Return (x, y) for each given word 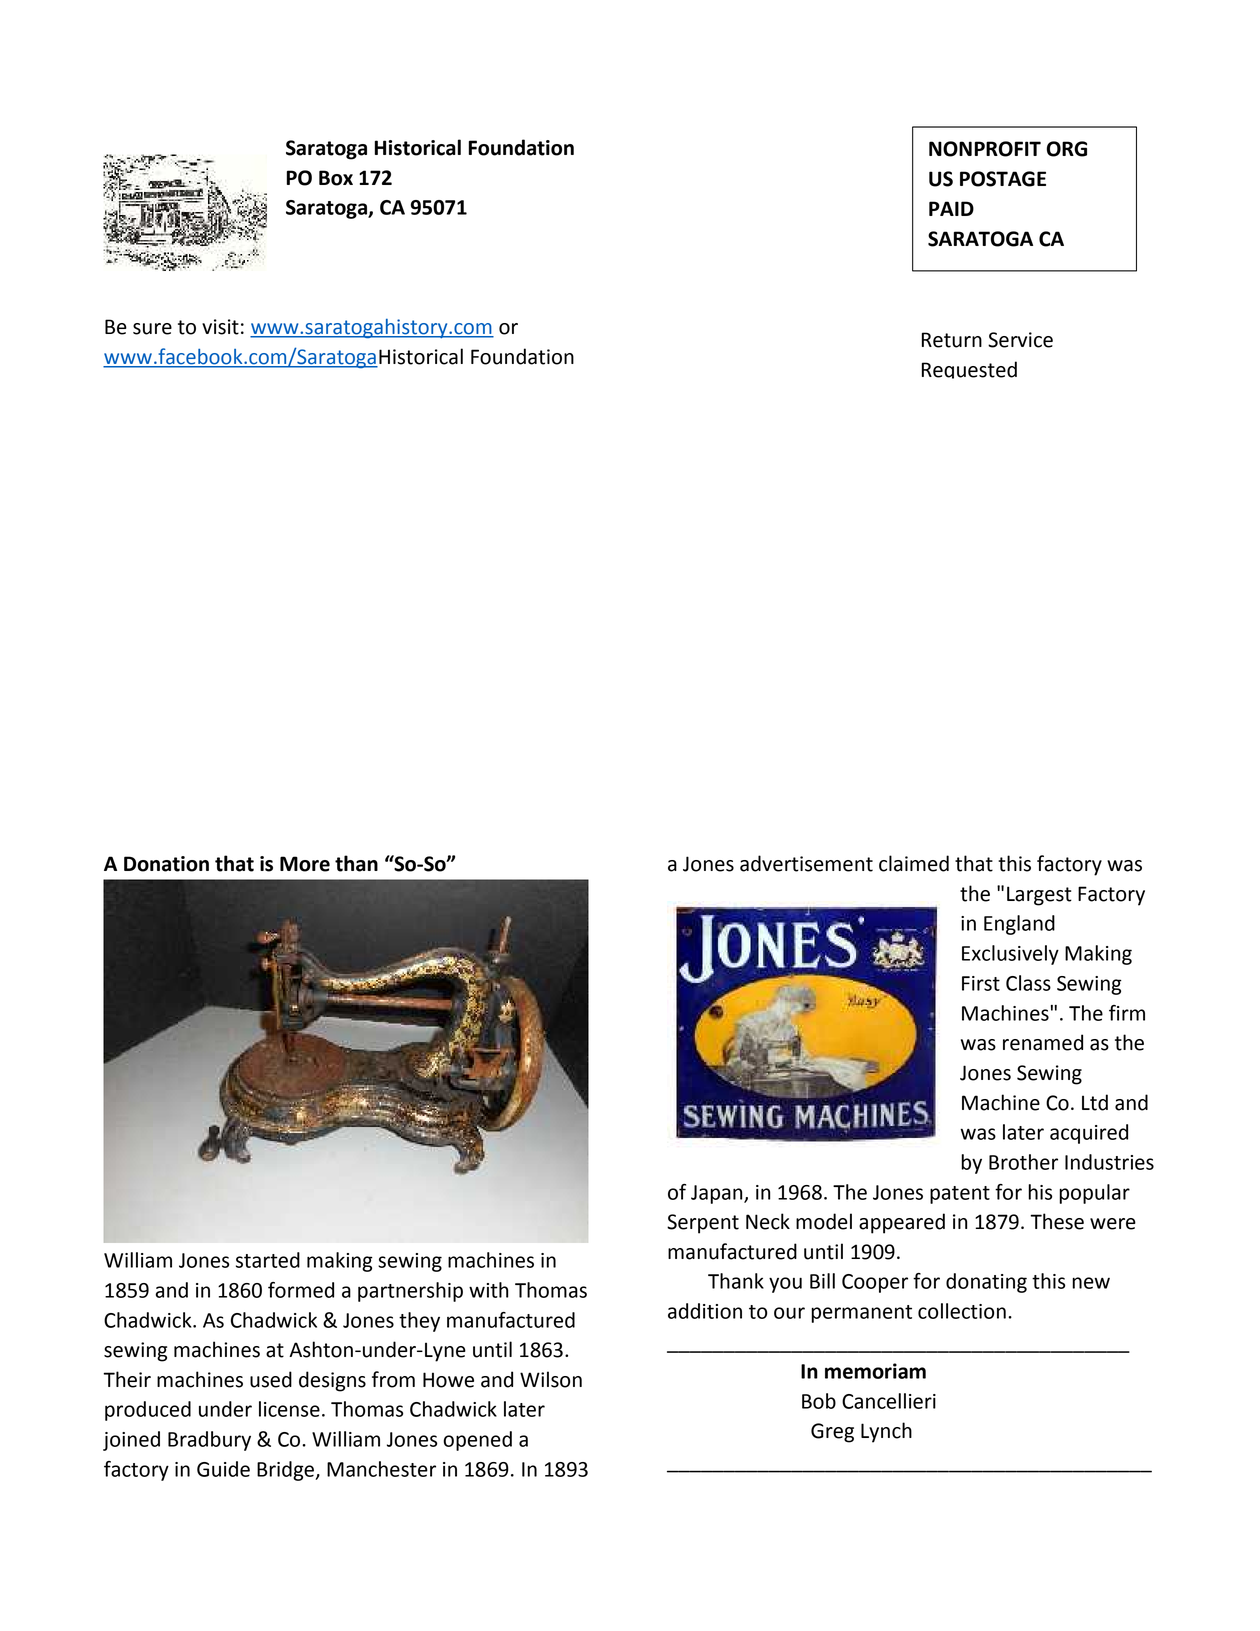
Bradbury (209, 1441)
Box (336, 178)
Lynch (886, 1432)
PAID (951, 208)
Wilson (551, 1379)
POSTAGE (1003, 179)
